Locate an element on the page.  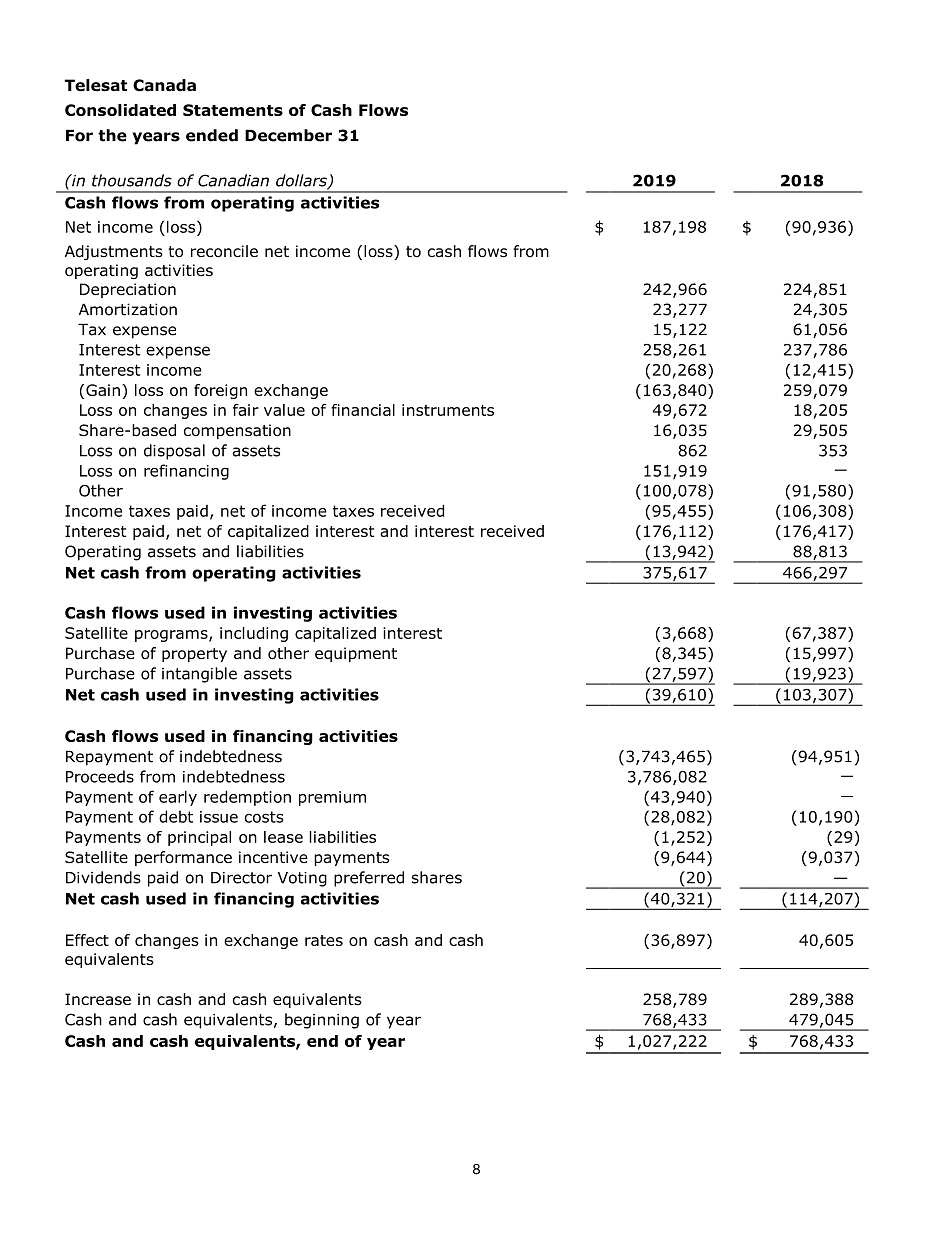
Consolidated is located at coordinates (120, 110).
